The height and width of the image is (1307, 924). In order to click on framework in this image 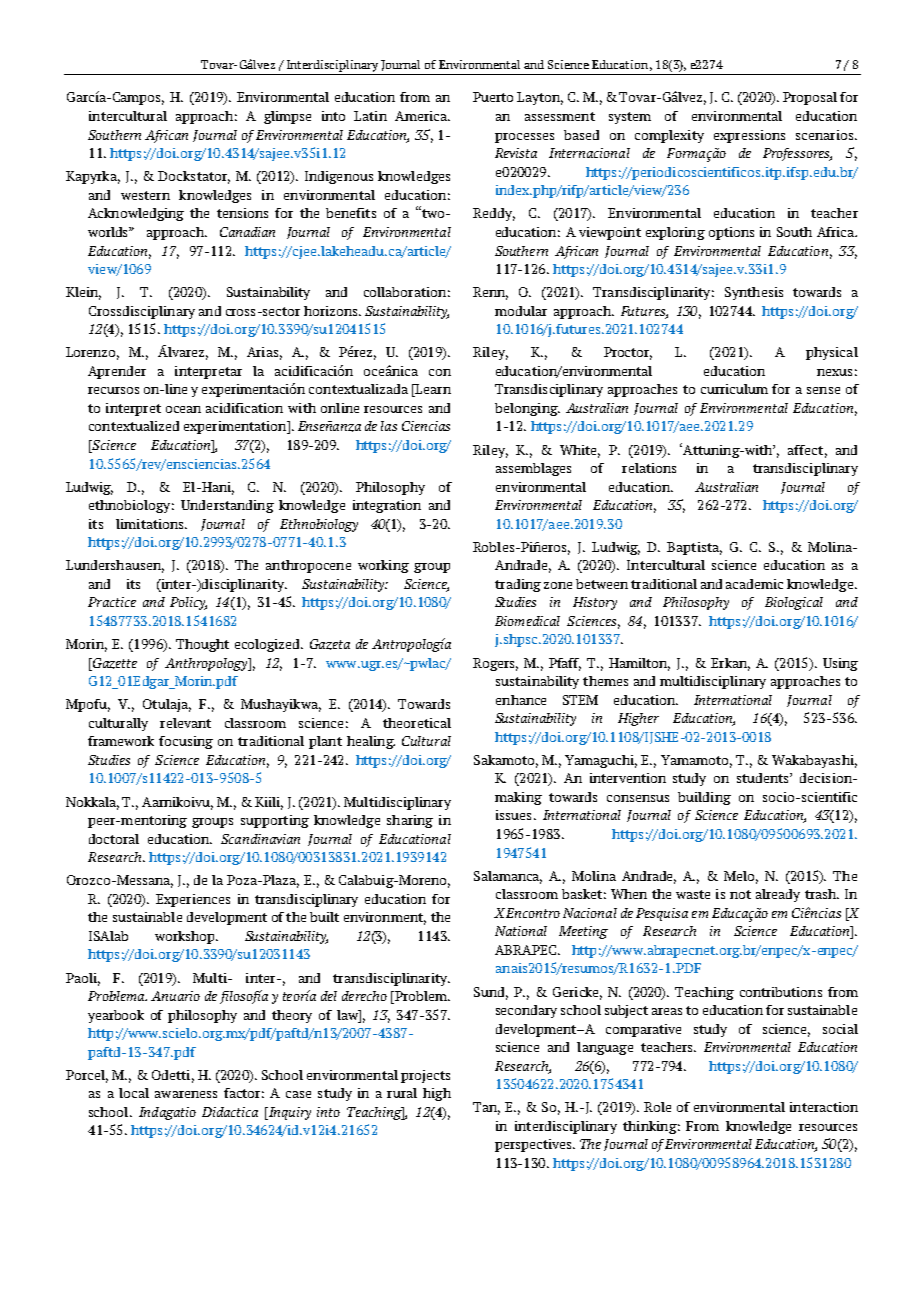, I will do `click(121, 741)`.
